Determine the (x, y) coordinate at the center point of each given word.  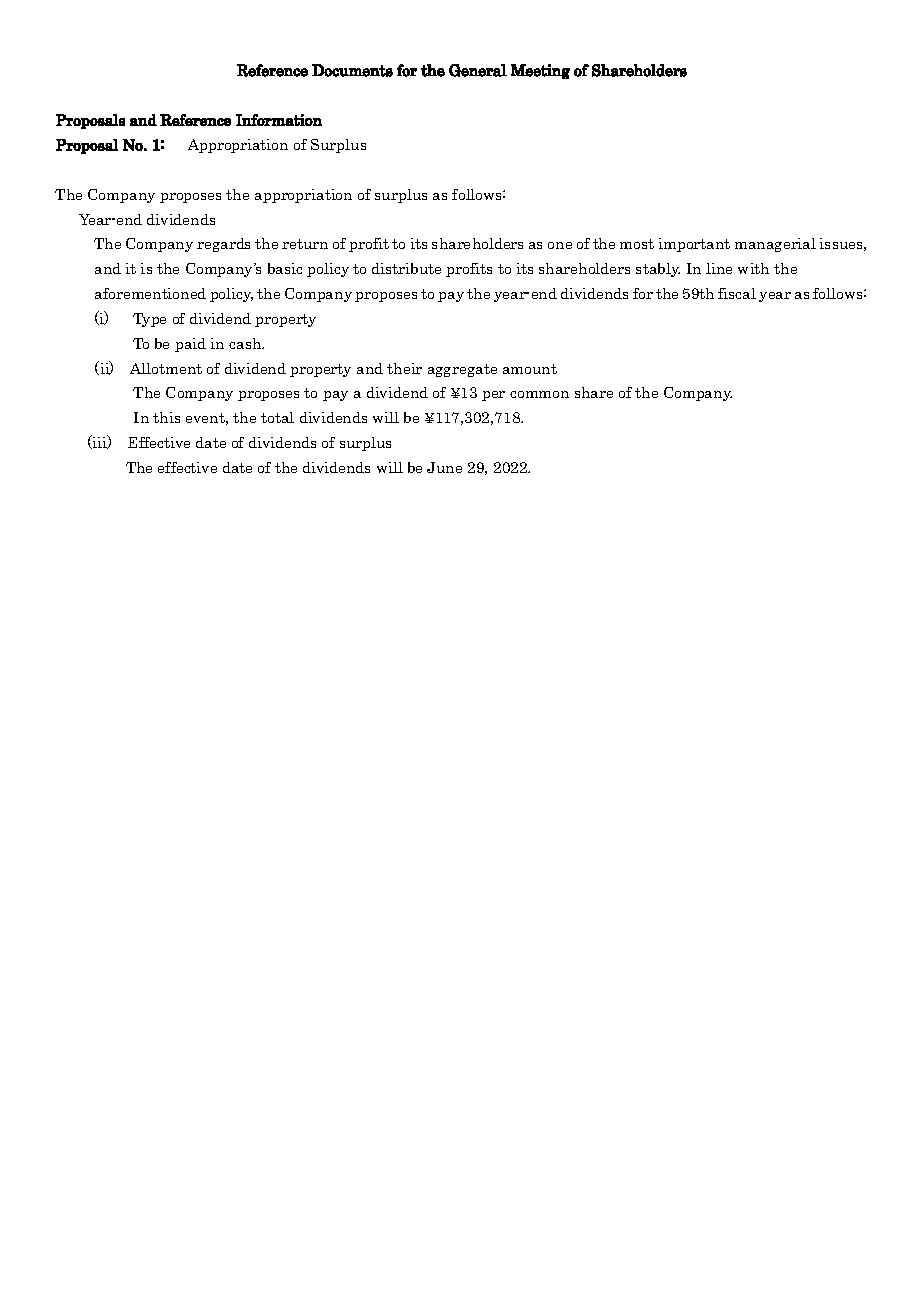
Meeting (540, 71)
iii (100, 442)
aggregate (462, 370)
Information (279, 120)
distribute (406, 268)
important (694, 245)
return (305, 244)
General (478, 70)
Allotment (166, 368)
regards (223, 245)
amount (530, 369)
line (719, 268)
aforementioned (150, 293)
